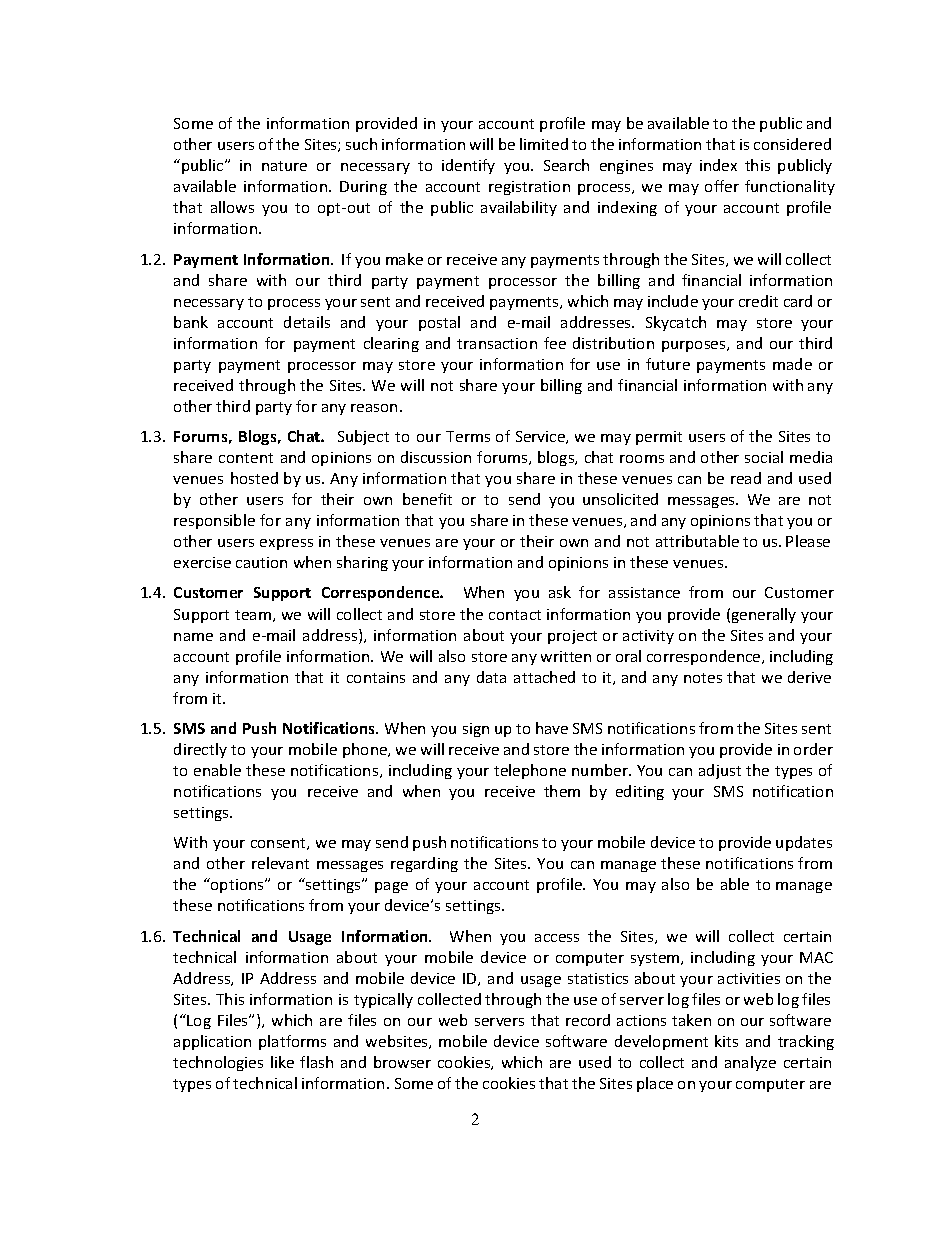 This document has width=952, height=1233. Describe the element at coordinates (282, 1062) in the document. I see `like` at that location.
